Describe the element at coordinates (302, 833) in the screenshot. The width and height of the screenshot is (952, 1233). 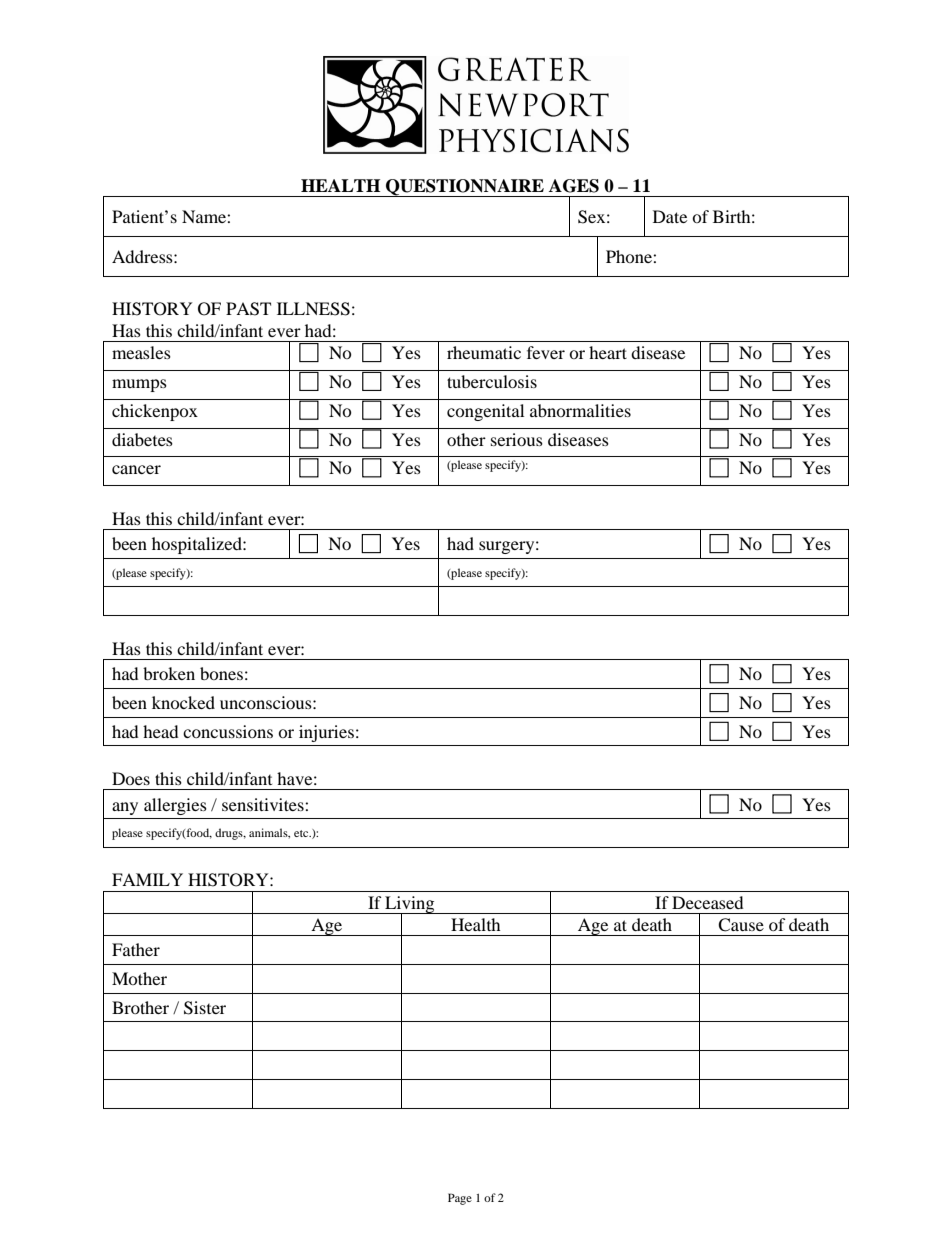
I see `etc` at that location.
